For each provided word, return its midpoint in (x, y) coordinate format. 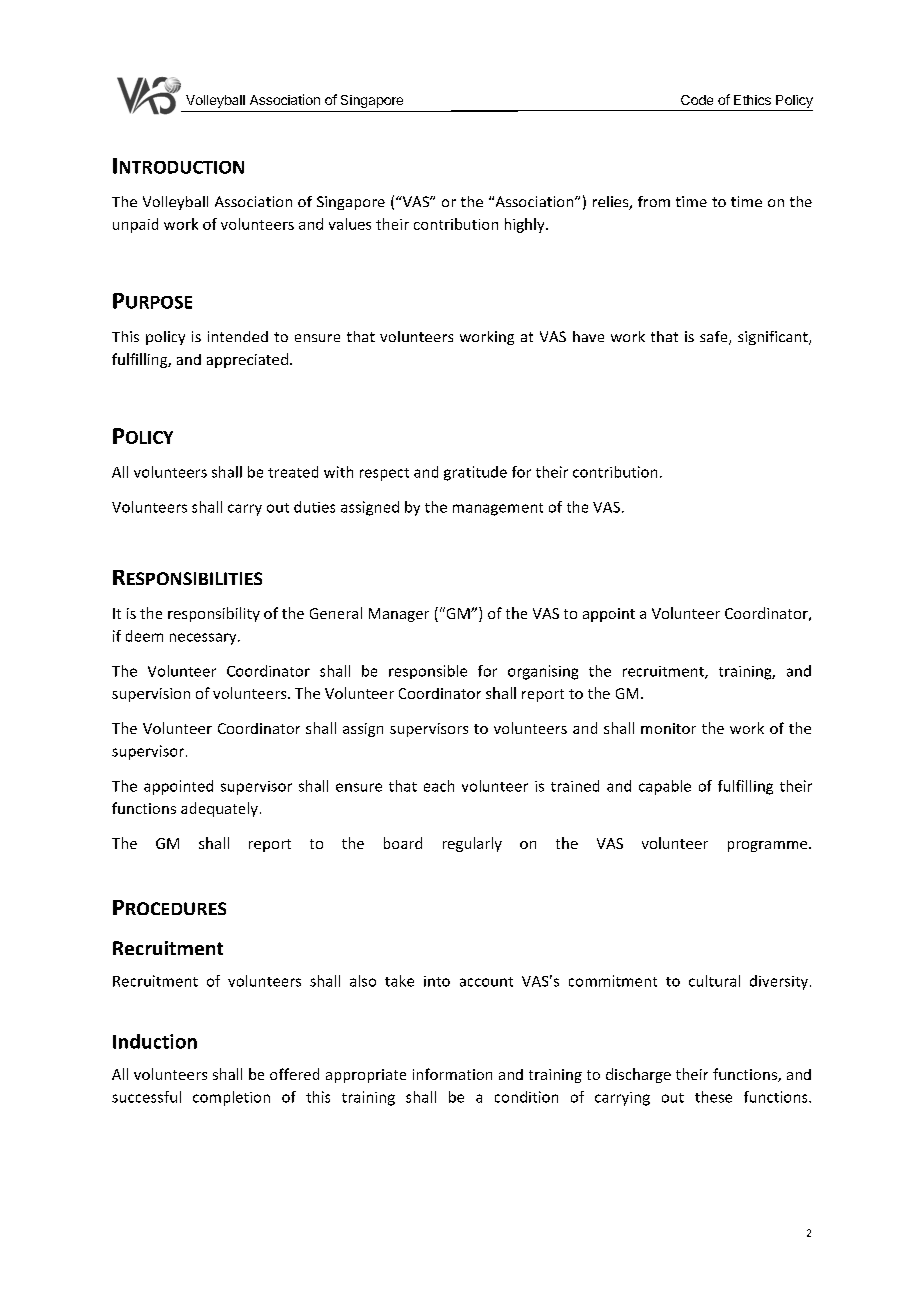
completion (231, 1098)
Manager (399, 615)
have (588, 336)
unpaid (135, 225)
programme (769, 846)
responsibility (214, 614)
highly (526, 225)
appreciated (247, 360)
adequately (219, 809)
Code (697, 100)
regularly (472, 844)
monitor (668, 728)
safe (715, 338)
